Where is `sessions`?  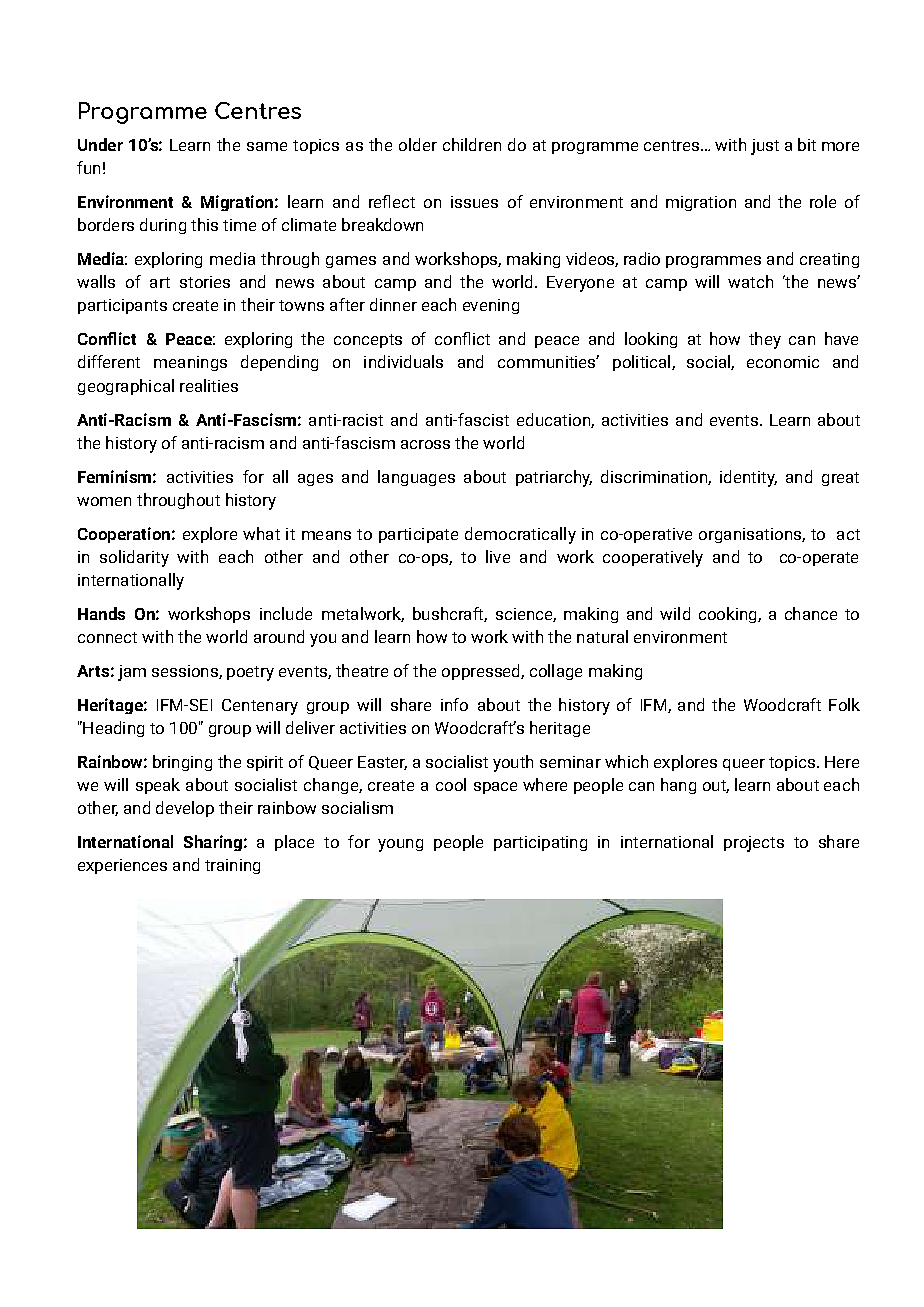 sessions is located at coordinates (186, 672).
